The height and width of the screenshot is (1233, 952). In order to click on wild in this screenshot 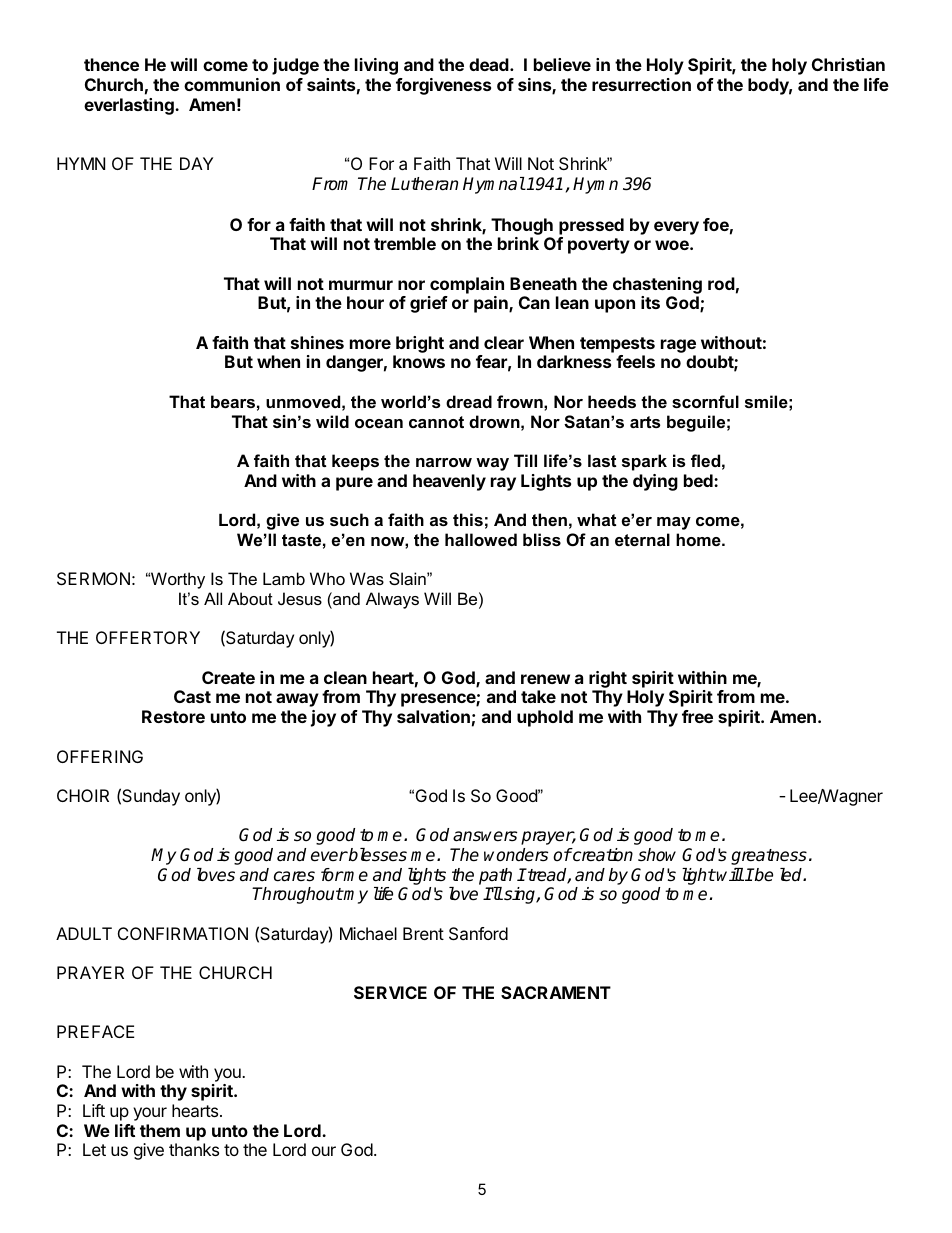, I will do `click(332, 421)`.
